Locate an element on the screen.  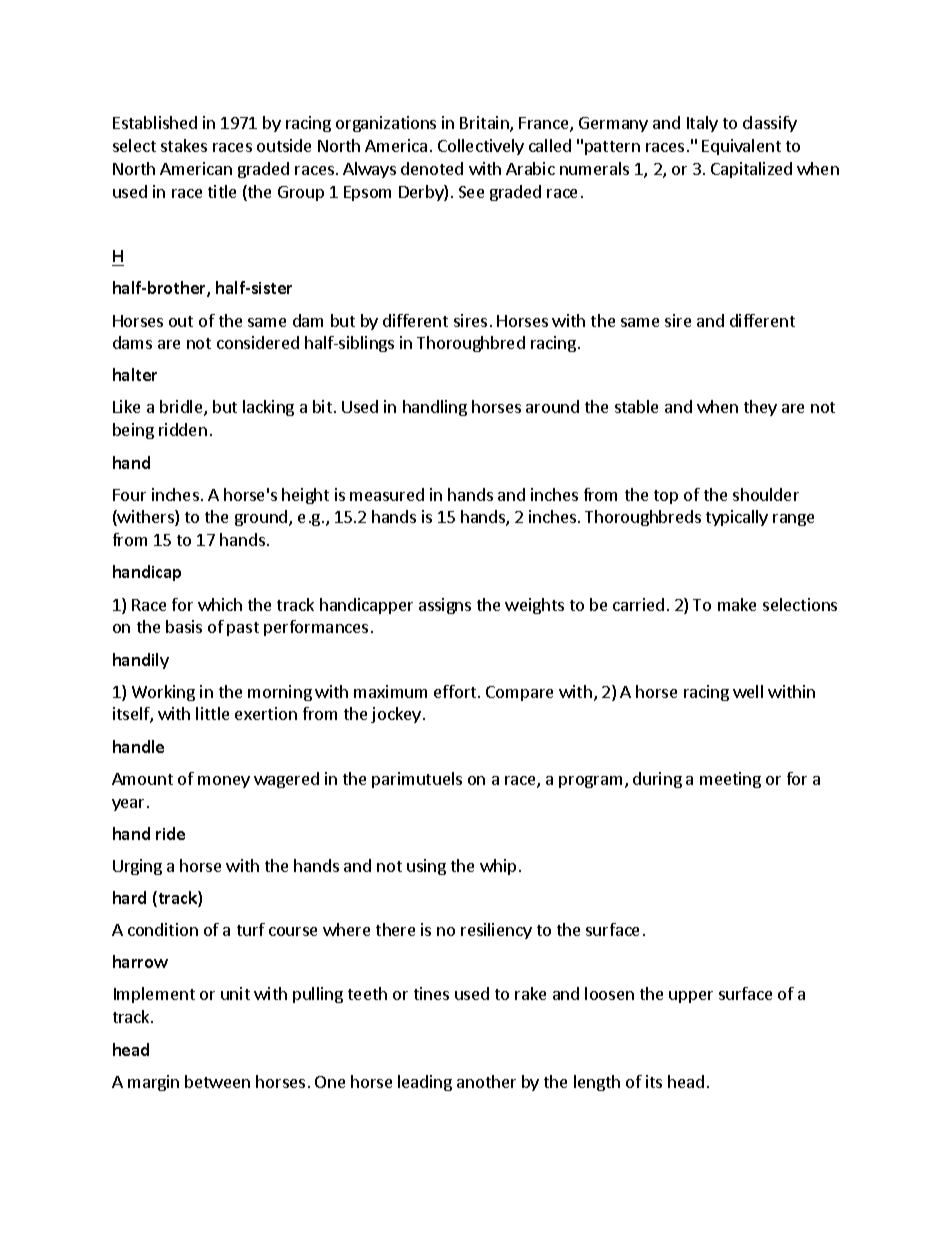
stakes is located at coordinates (184, 145).
